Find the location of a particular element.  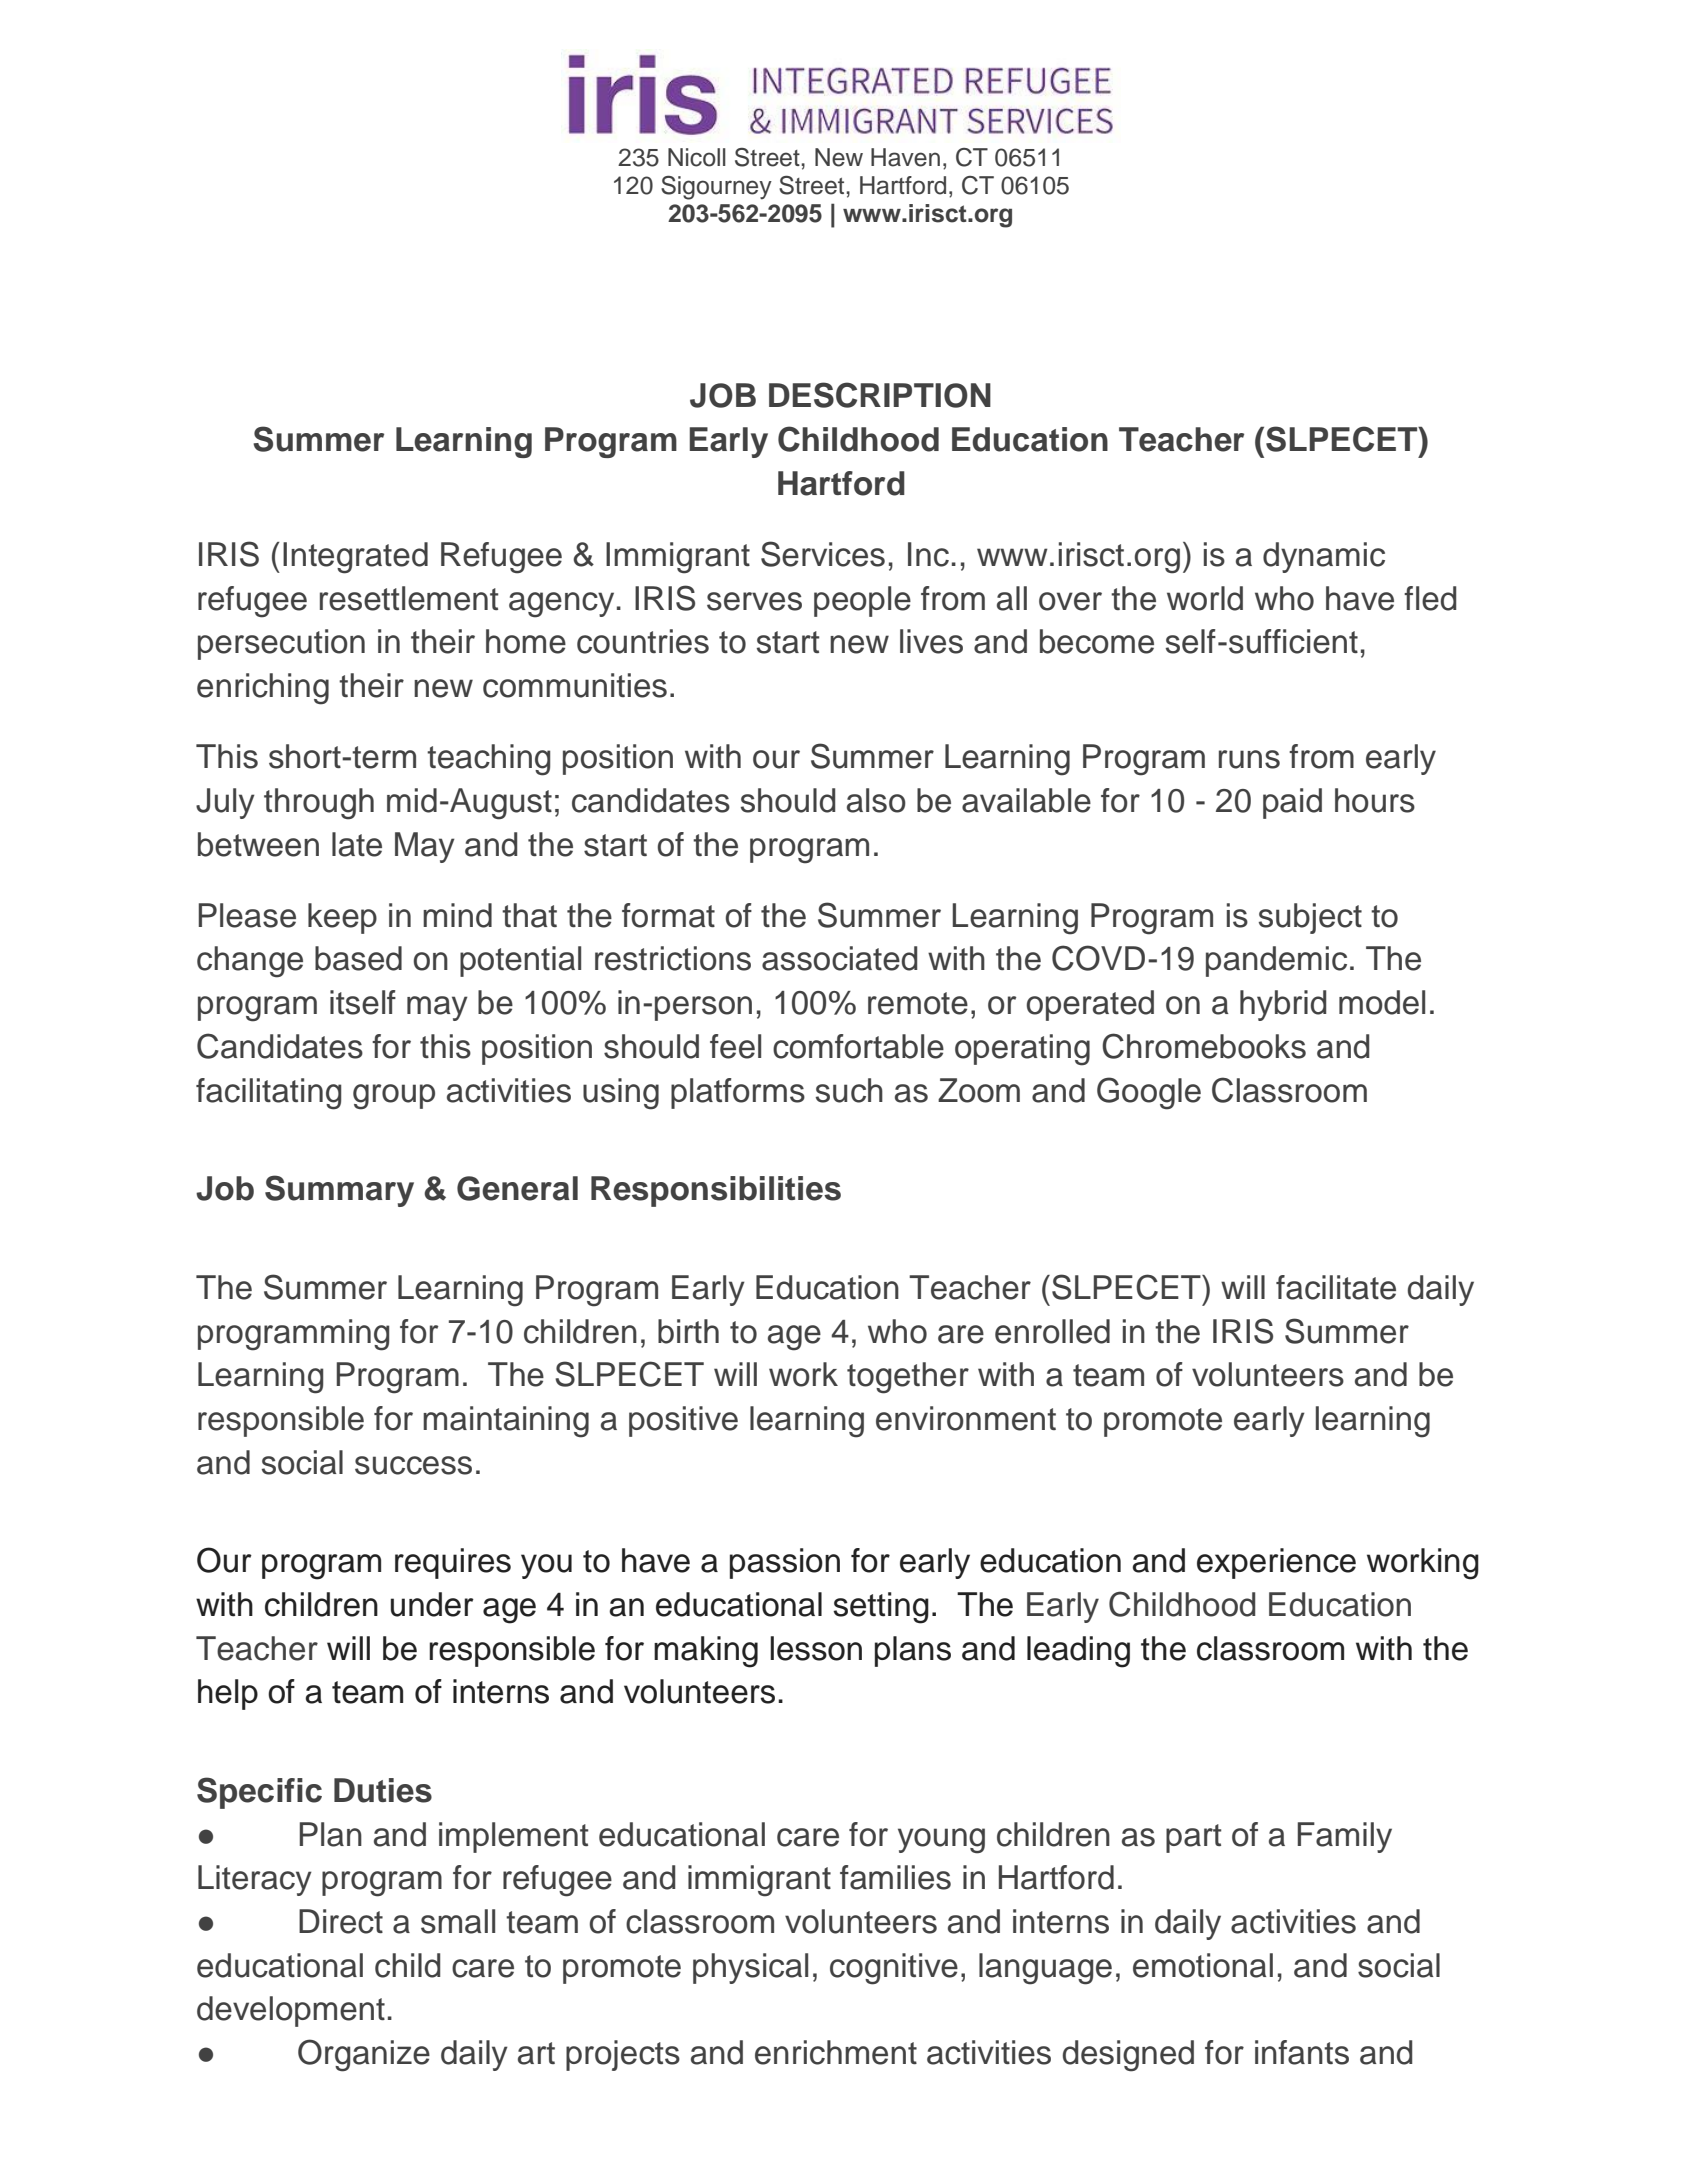

paid is located at coordinates (1292, 803).
